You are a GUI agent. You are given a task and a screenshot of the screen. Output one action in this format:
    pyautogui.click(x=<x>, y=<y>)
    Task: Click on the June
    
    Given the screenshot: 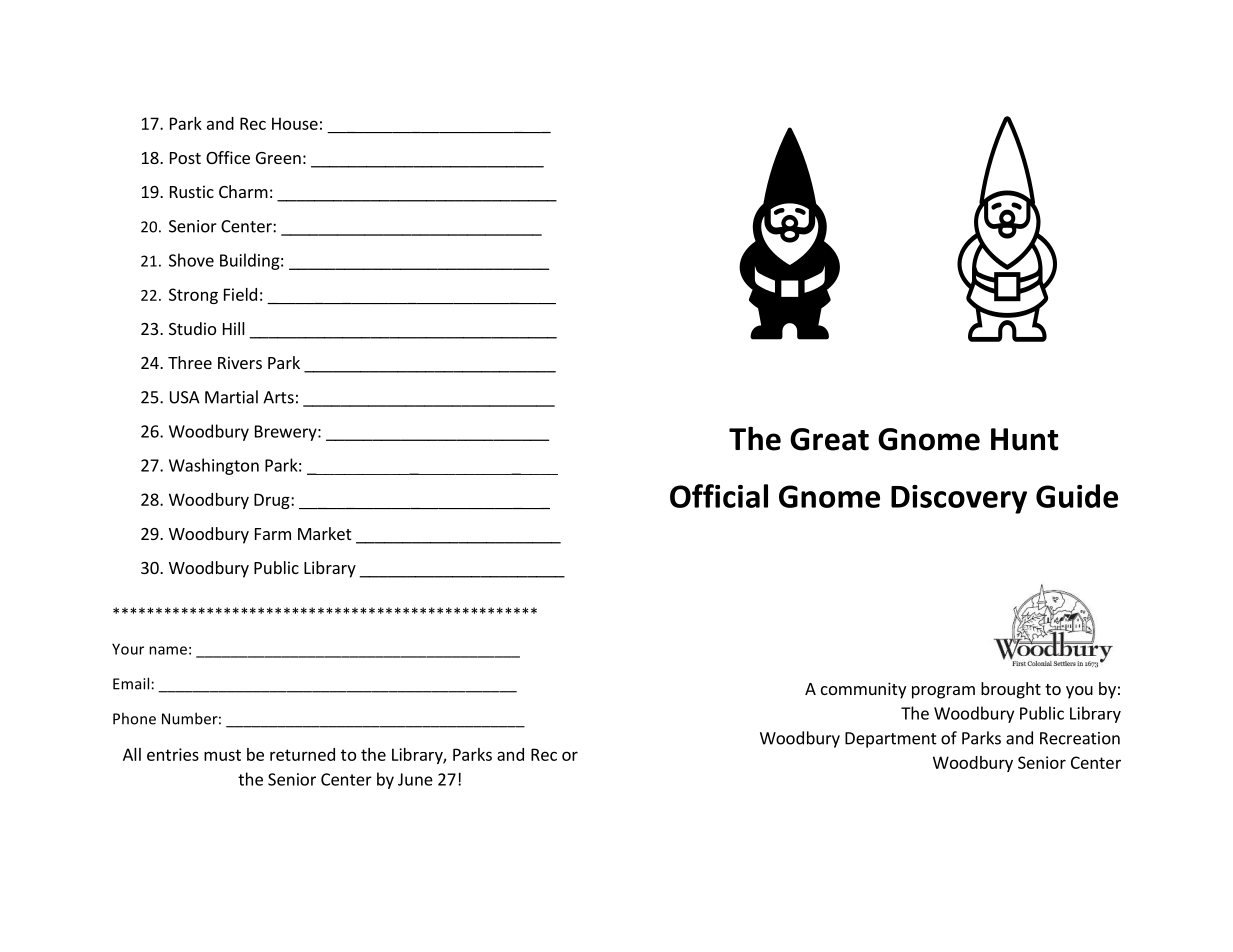 What is the action you would take?
    pyautogui.click(x=415, y=779)
